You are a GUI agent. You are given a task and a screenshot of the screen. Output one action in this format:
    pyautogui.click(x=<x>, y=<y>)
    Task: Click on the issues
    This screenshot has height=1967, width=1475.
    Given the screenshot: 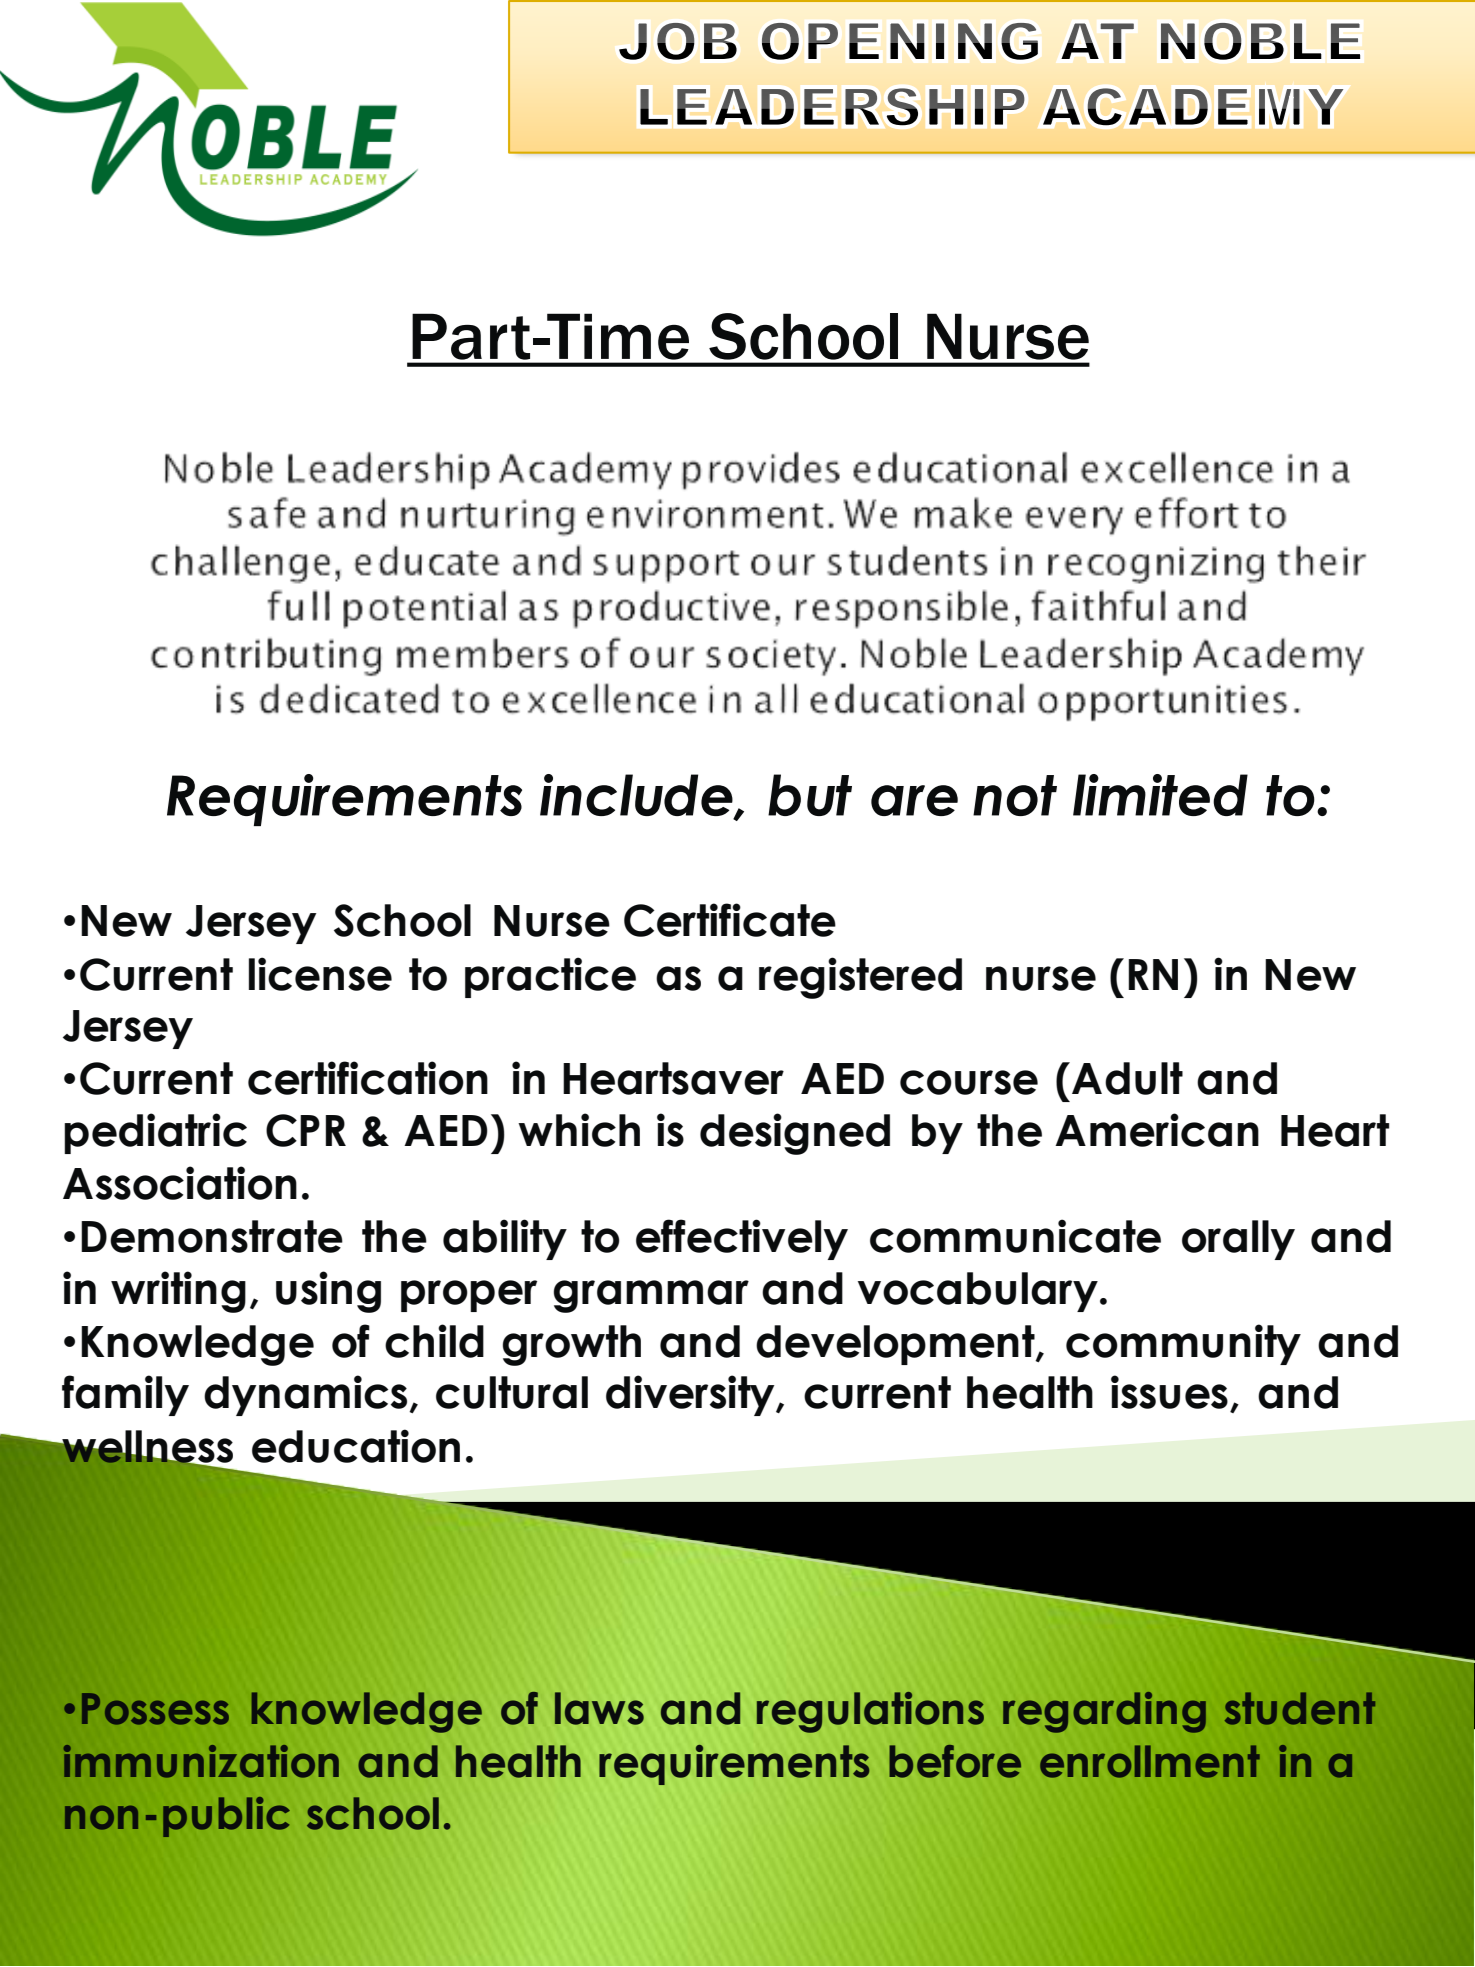 What is the action you would take?
    pyautogui.click(x=1169, y=1392)
